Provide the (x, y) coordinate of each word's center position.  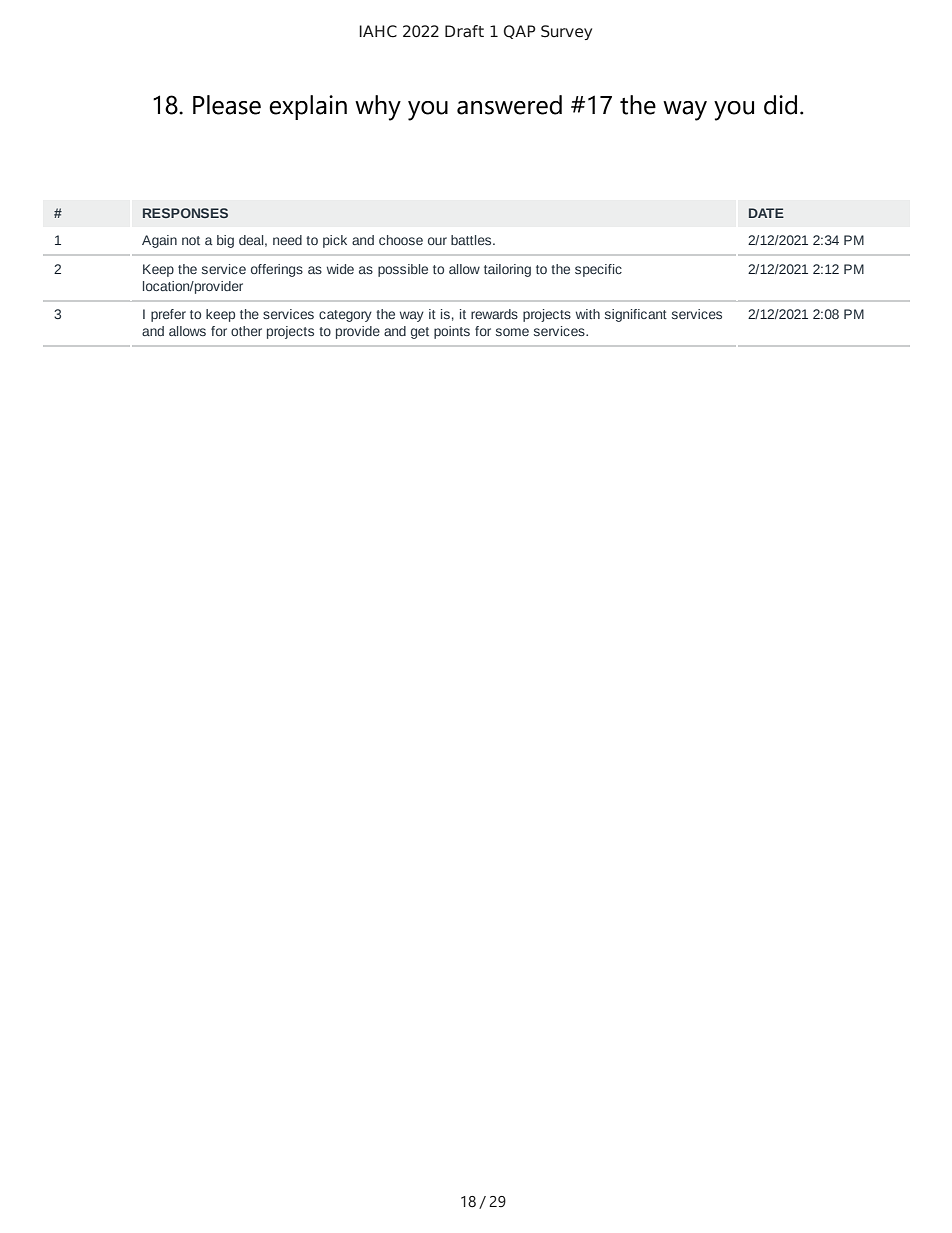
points (452, 332)
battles (472, 240)
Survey (566, 32)
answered (509, 105)
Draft (464, 31)
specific (598, 270)
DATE (766, 213)
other (246, 331)
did (780, 105)
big (225, 241)
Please (227, 105)
